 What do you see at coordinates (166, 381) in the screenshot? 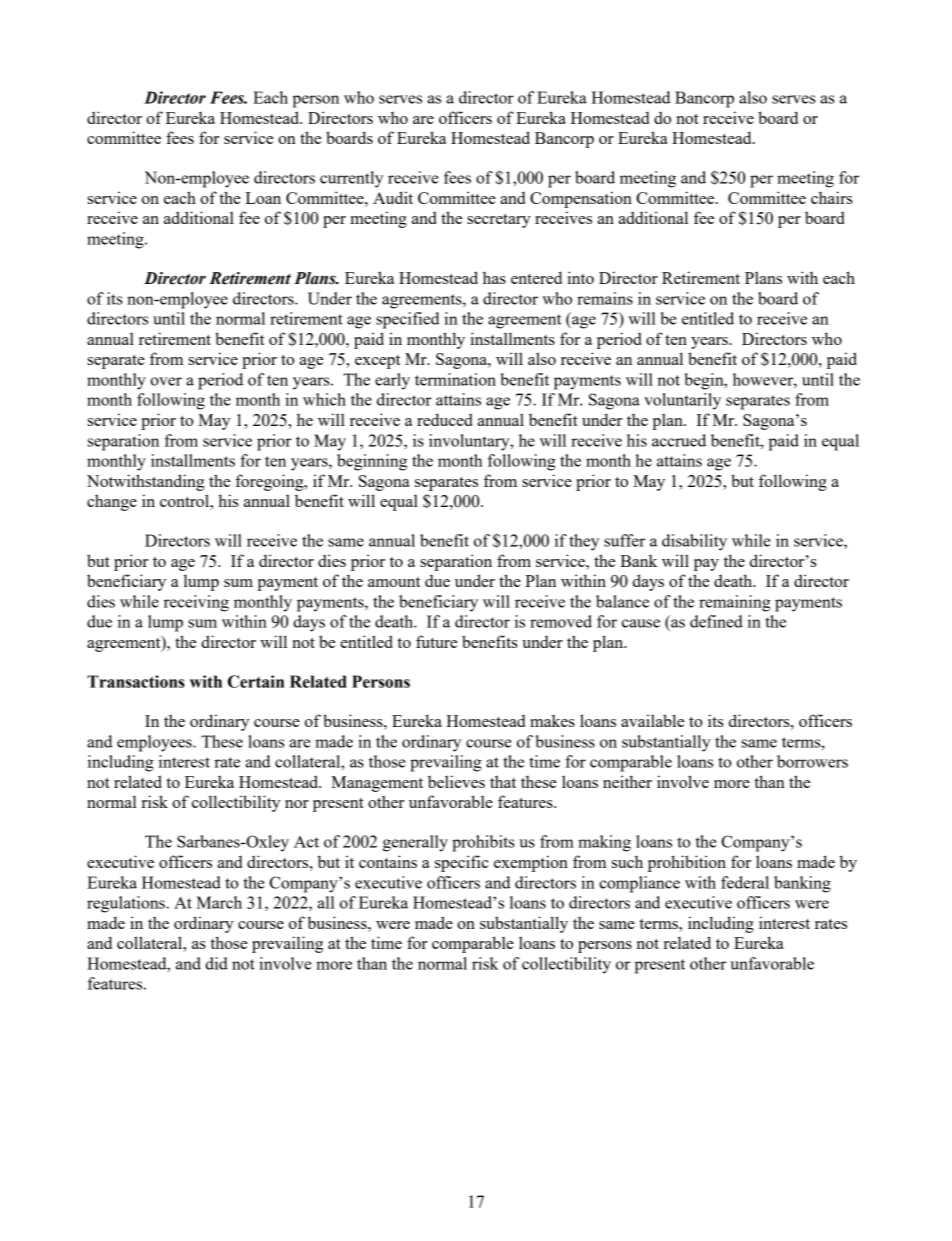
I see `over` at bounding box center [166, 381].
